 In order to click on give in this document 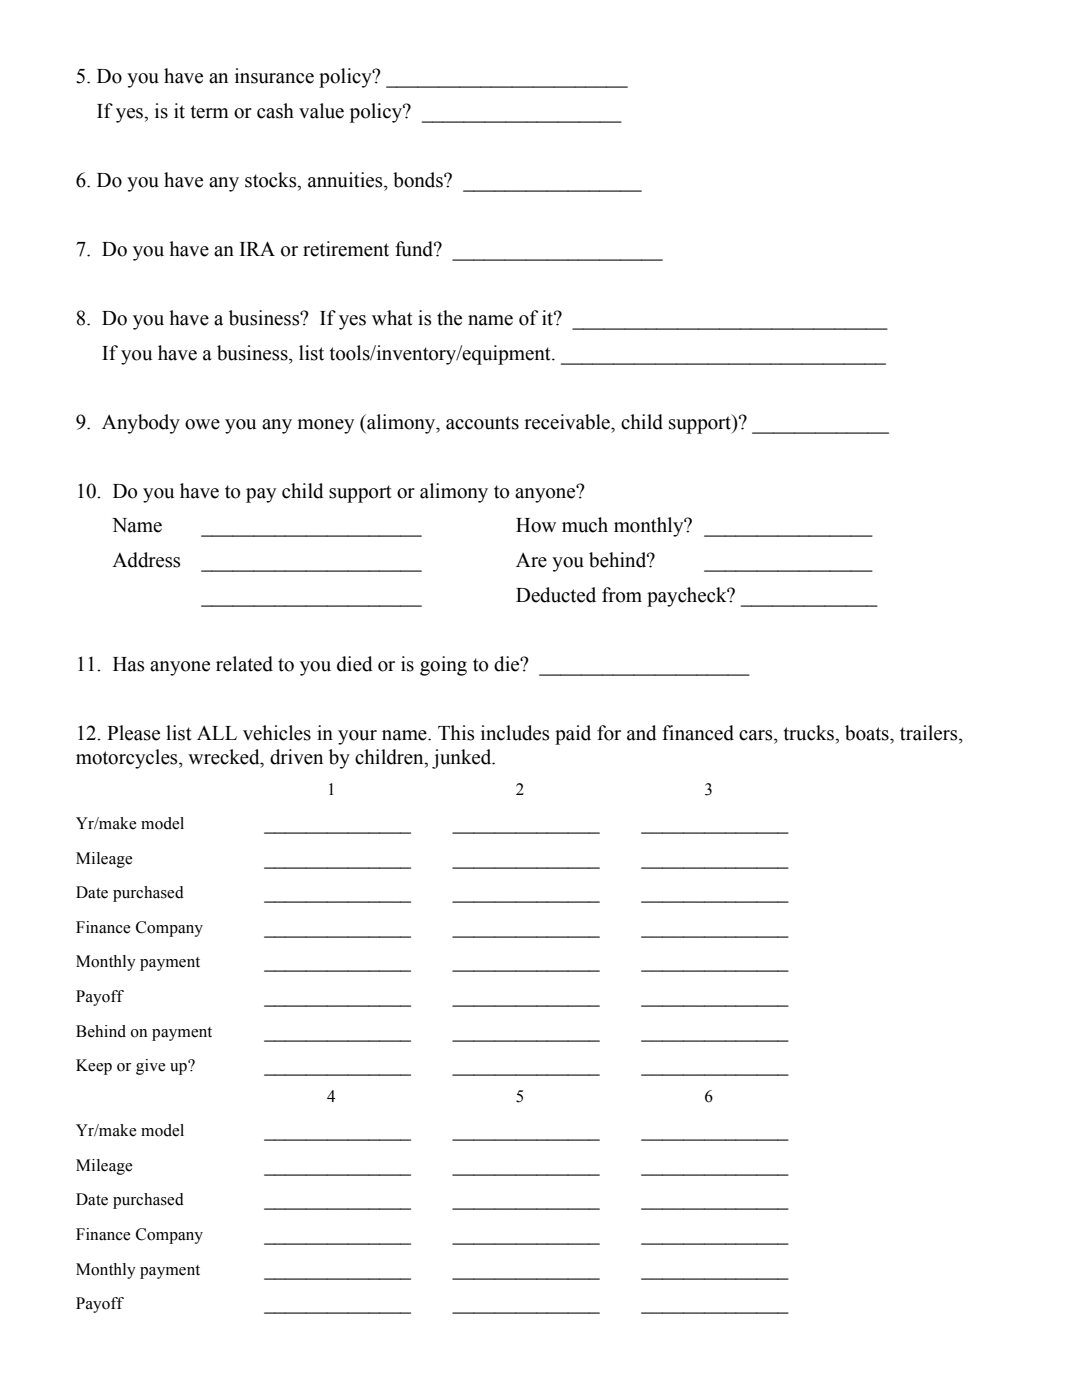, I will do `click(151, 1067)`.
